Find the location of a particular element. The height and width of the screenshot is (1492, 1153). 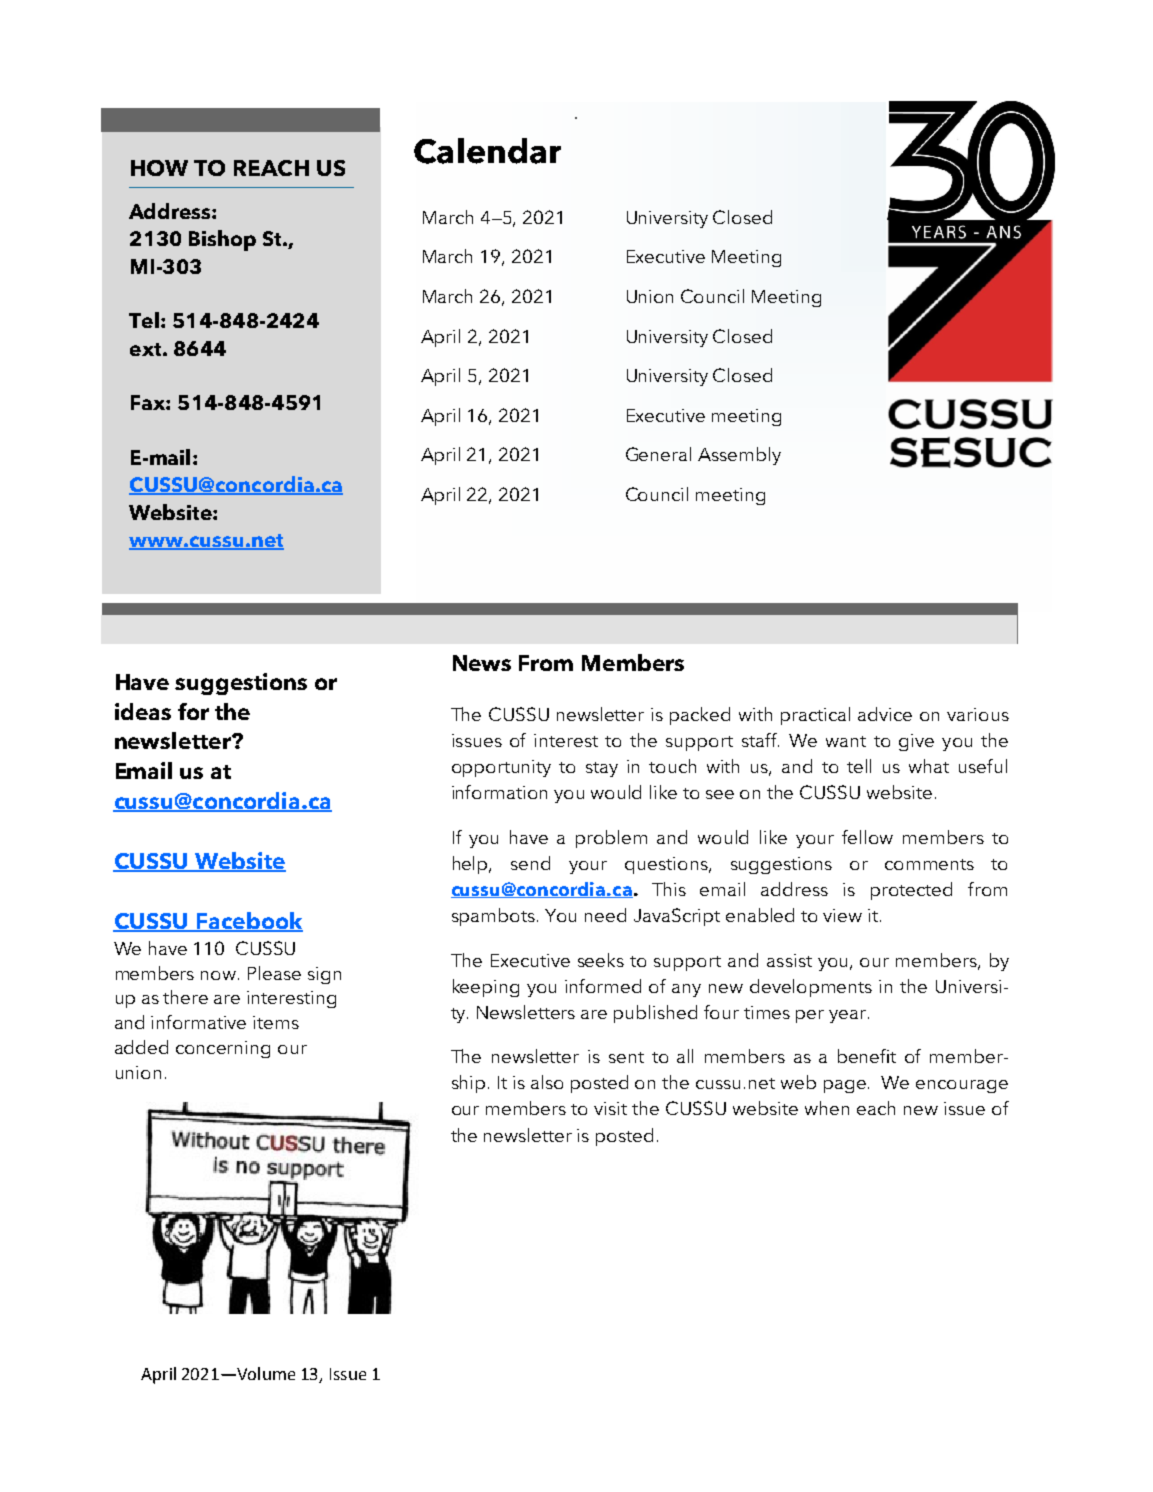

Assembly is located at coordinates (739, 456).
